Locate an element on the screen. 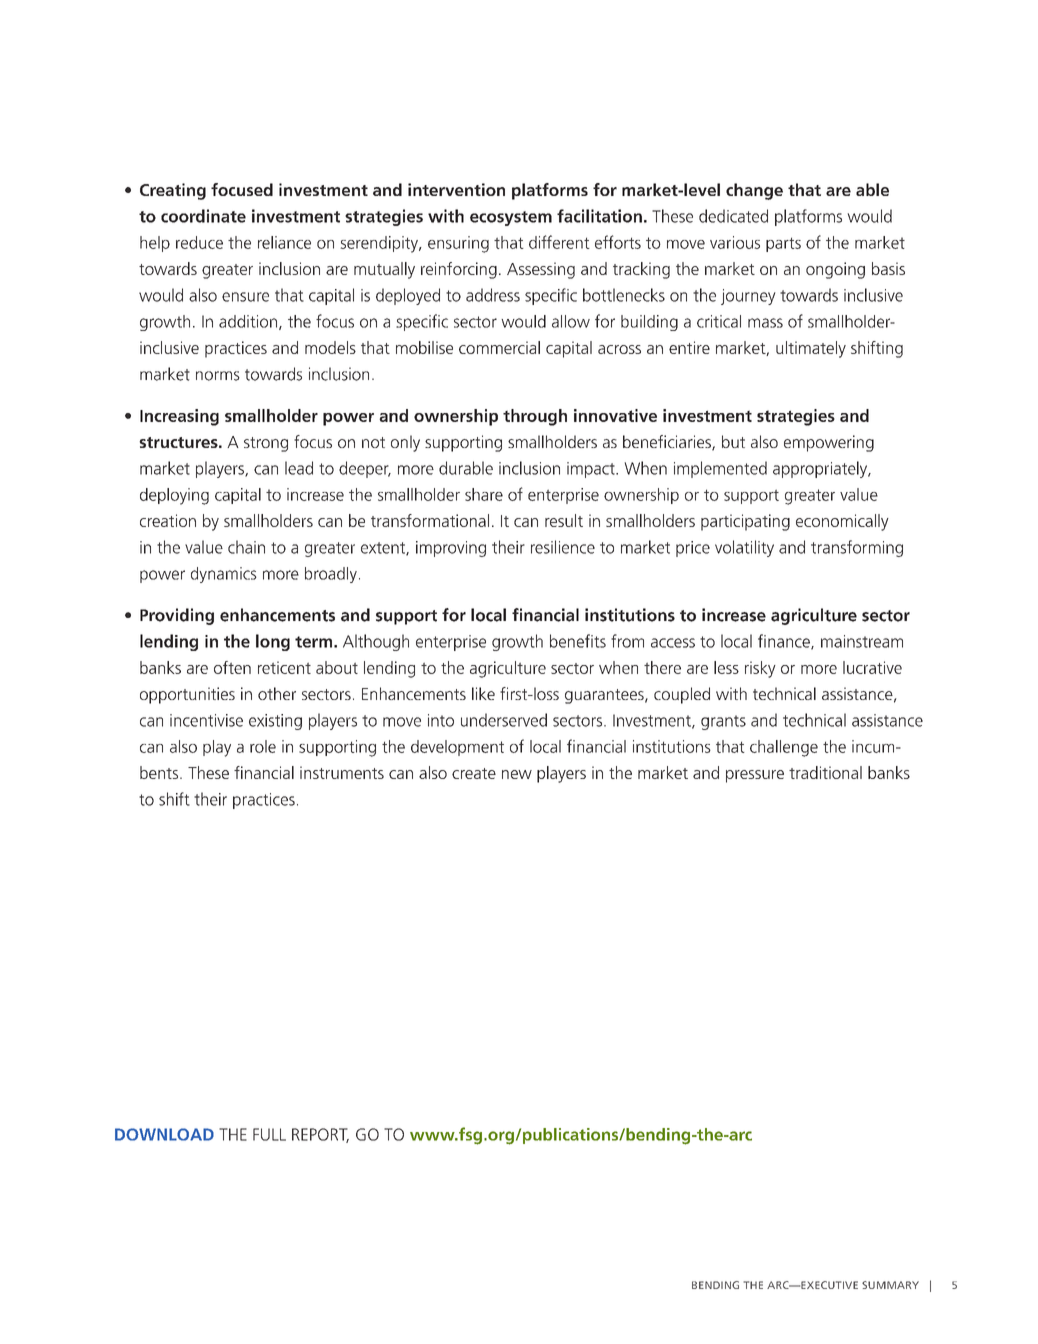 This screenshot has width=1038, height=1344. FULL is located at coordinates (269, 1134).
